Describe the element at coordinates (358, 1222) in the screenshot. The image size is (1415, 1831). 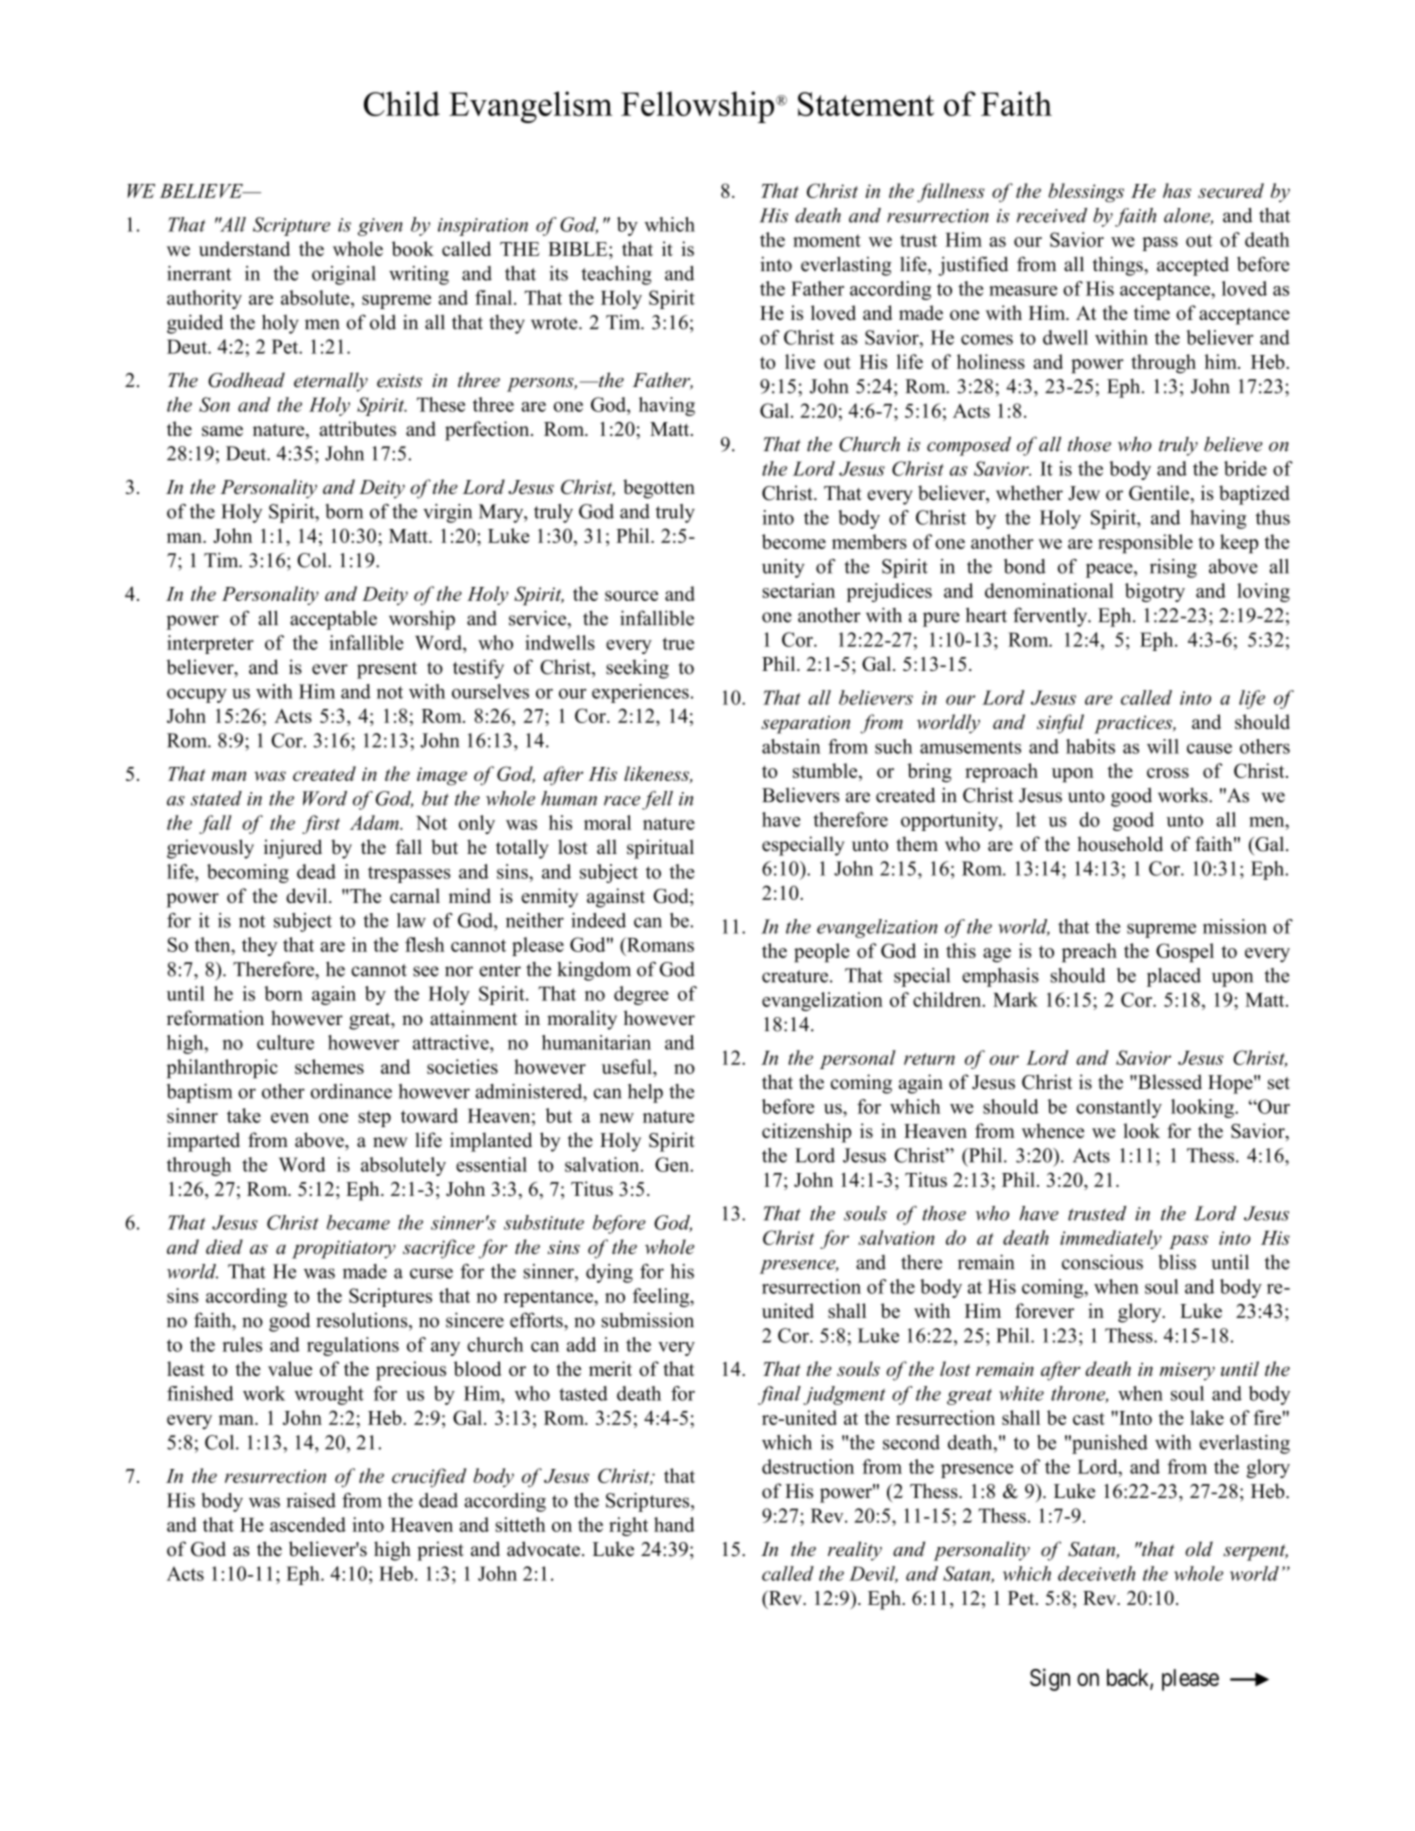
I see `became` at that location.
